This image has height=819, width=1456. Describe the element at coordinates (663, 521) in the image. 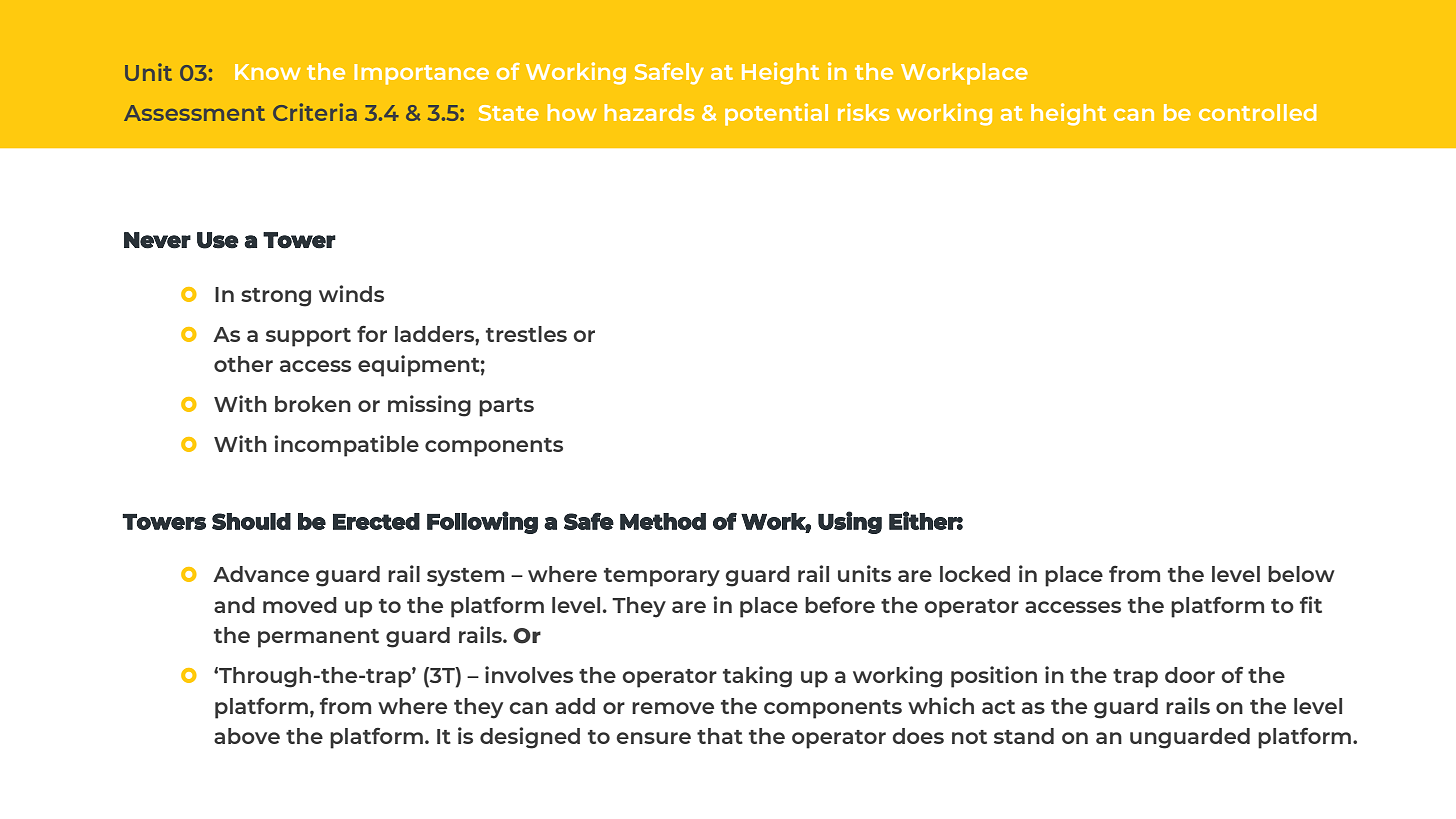

I see `Method` at that location.
